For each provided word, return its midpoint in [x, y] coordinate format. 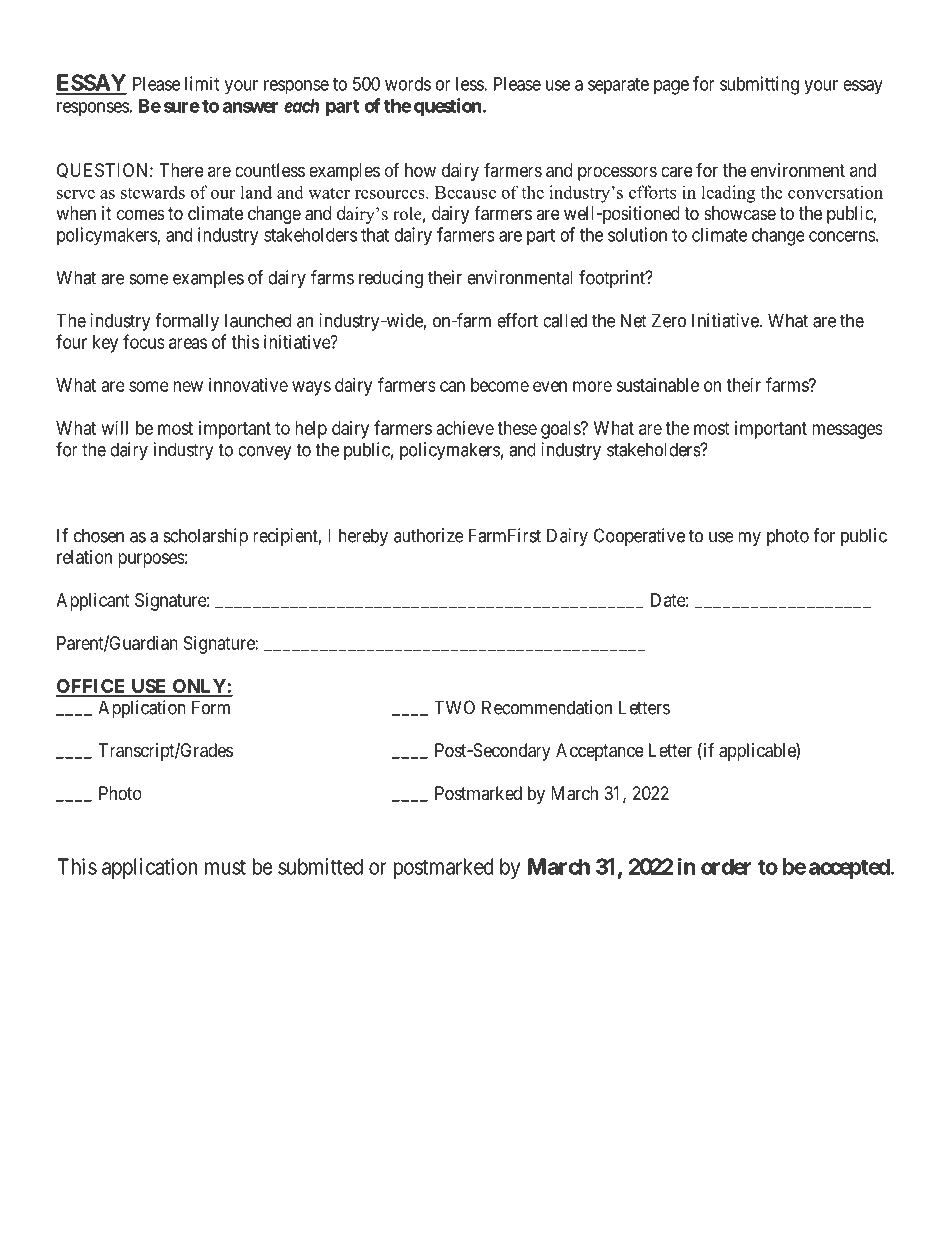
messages [847, 431]
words [408, 84]
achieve [465, 428]
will [115, 428]
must [225, 867]
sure [182, 107]
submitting [759, 85]
